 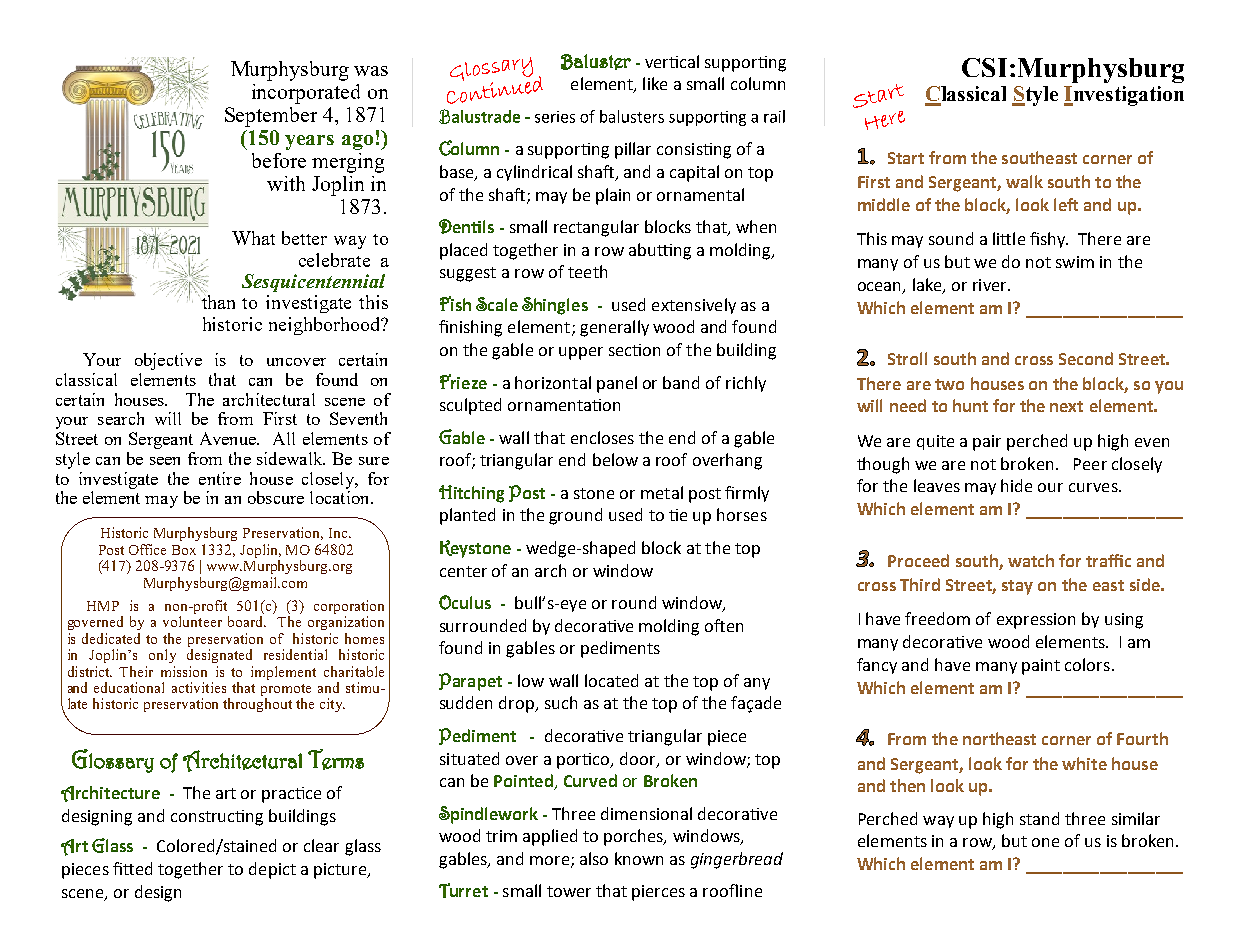 What do you see at coordinates (229, 438) in the image?
I see `Avenue` at bounding box center [229, 438].
